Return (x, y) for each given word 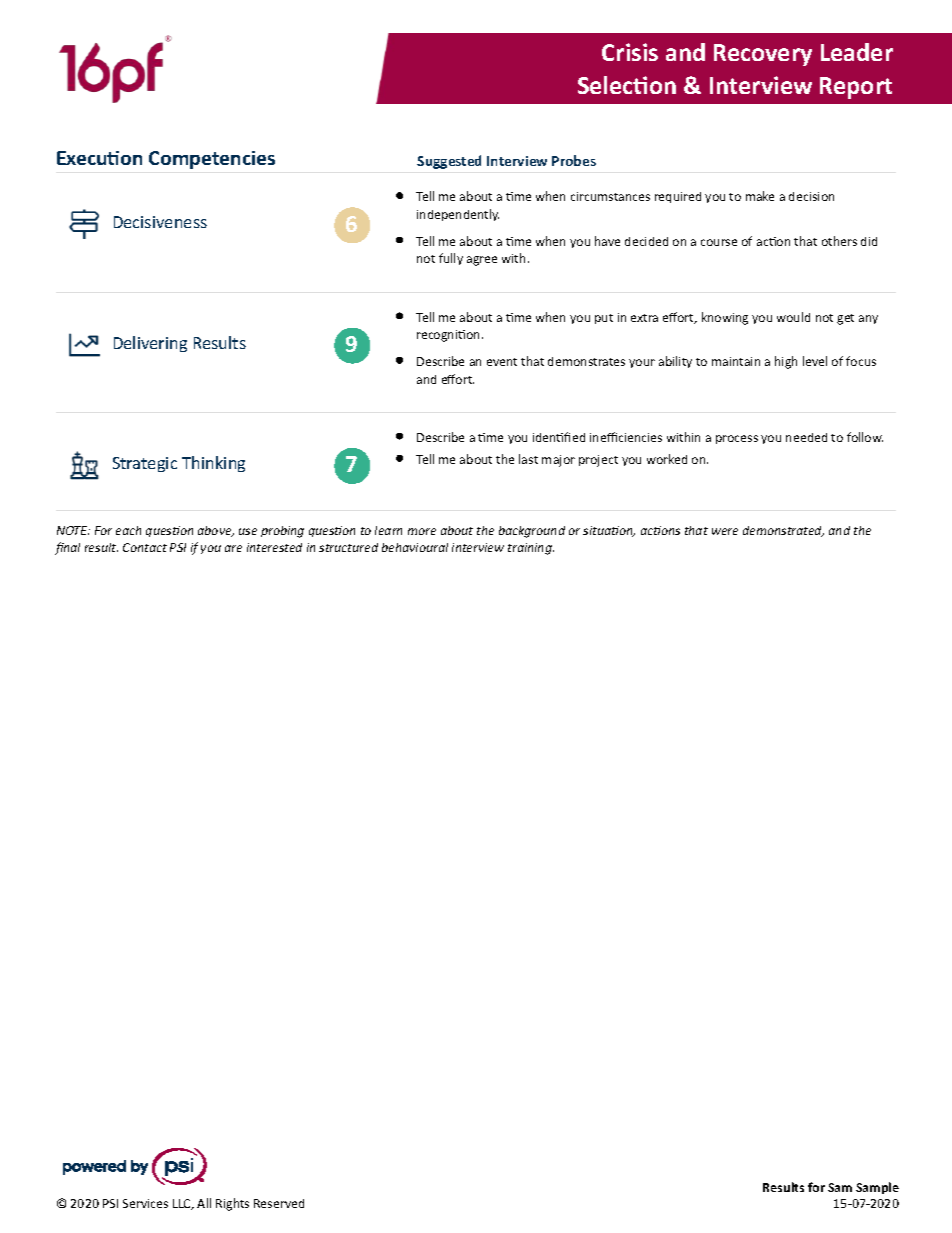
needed (806, 437)
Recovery (763, 55)
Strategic (145, 464)
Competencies (212, 160)
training (531, 549)
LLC (183, 1204)
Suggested (449, 162)
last (528, 459)
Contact (145, 547)
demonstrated (783, 531)
